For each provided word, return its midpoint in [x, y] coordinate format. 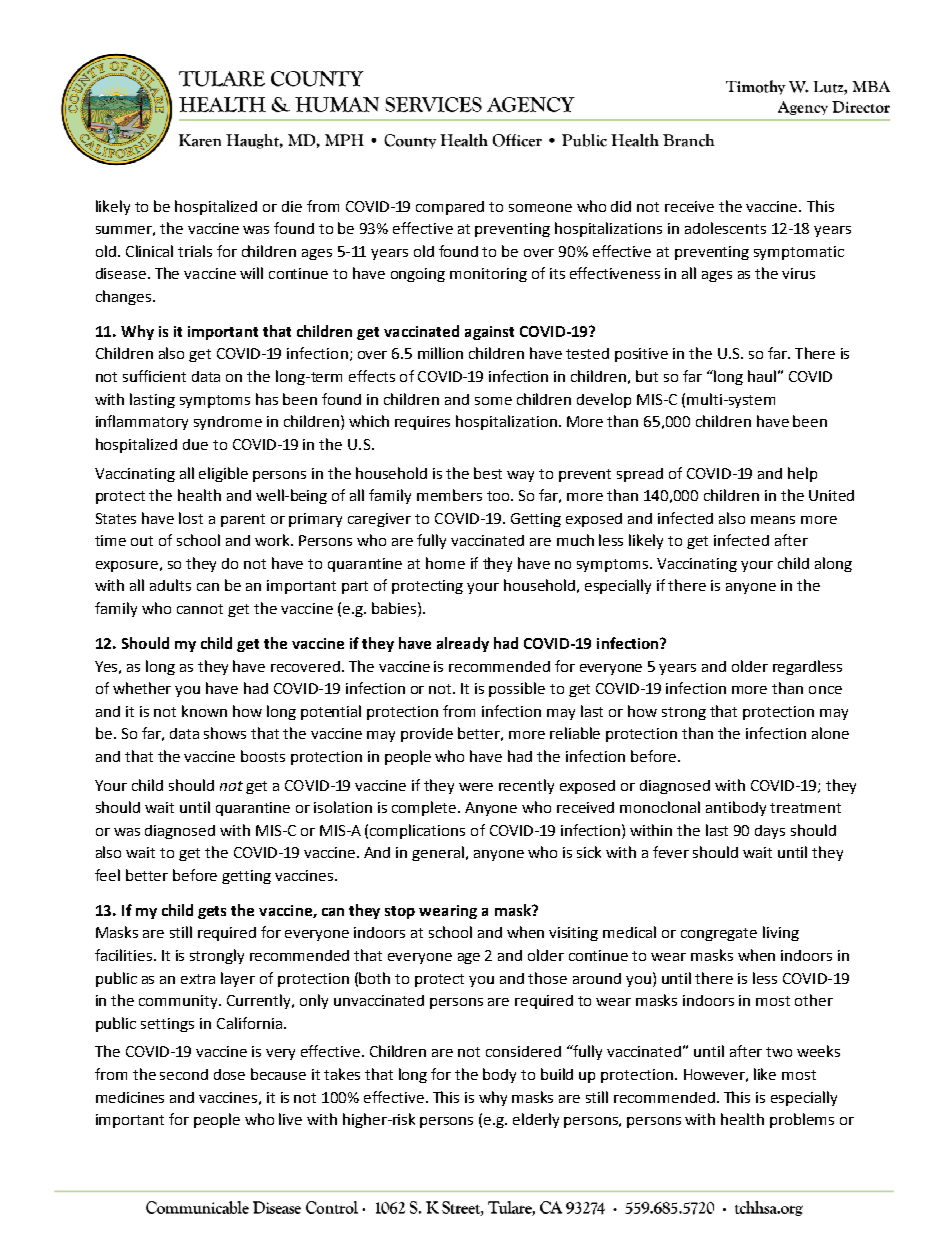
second [184, 1074]
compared [450, 208]
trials [195, 251]
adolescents [725, 228]
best [488, 473]
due [195, 444]
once [825, 690]
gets [212, 912]
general [438, 853]
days [770, 832]
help [802, 474]
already [463, 644]
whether [142, 688]
